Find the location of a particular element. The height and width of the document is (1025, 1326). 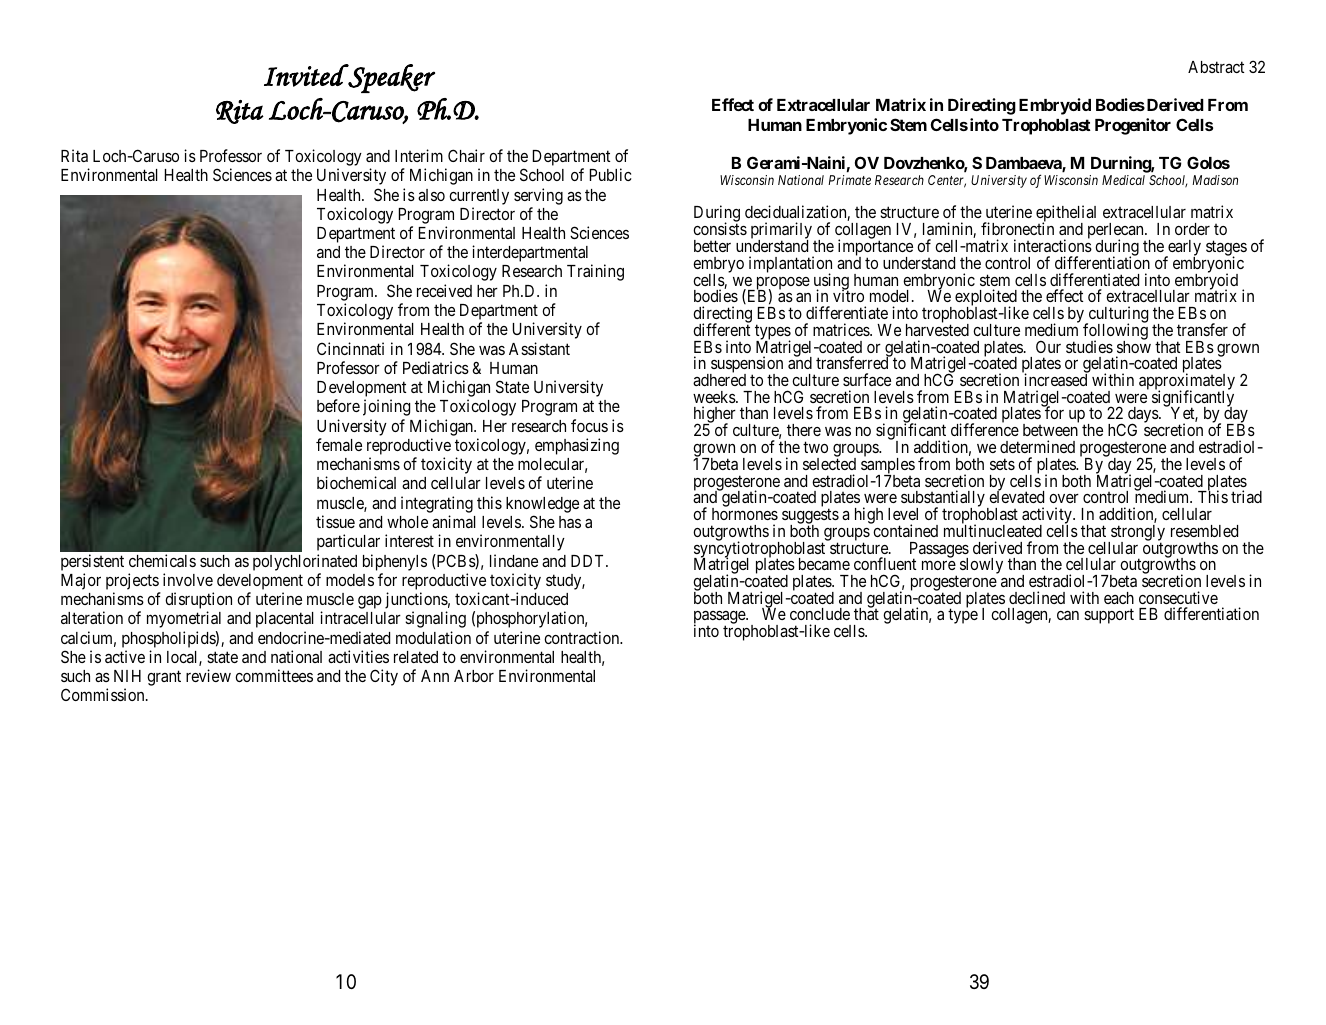

Speaker is located at coordinates (390, 78).
